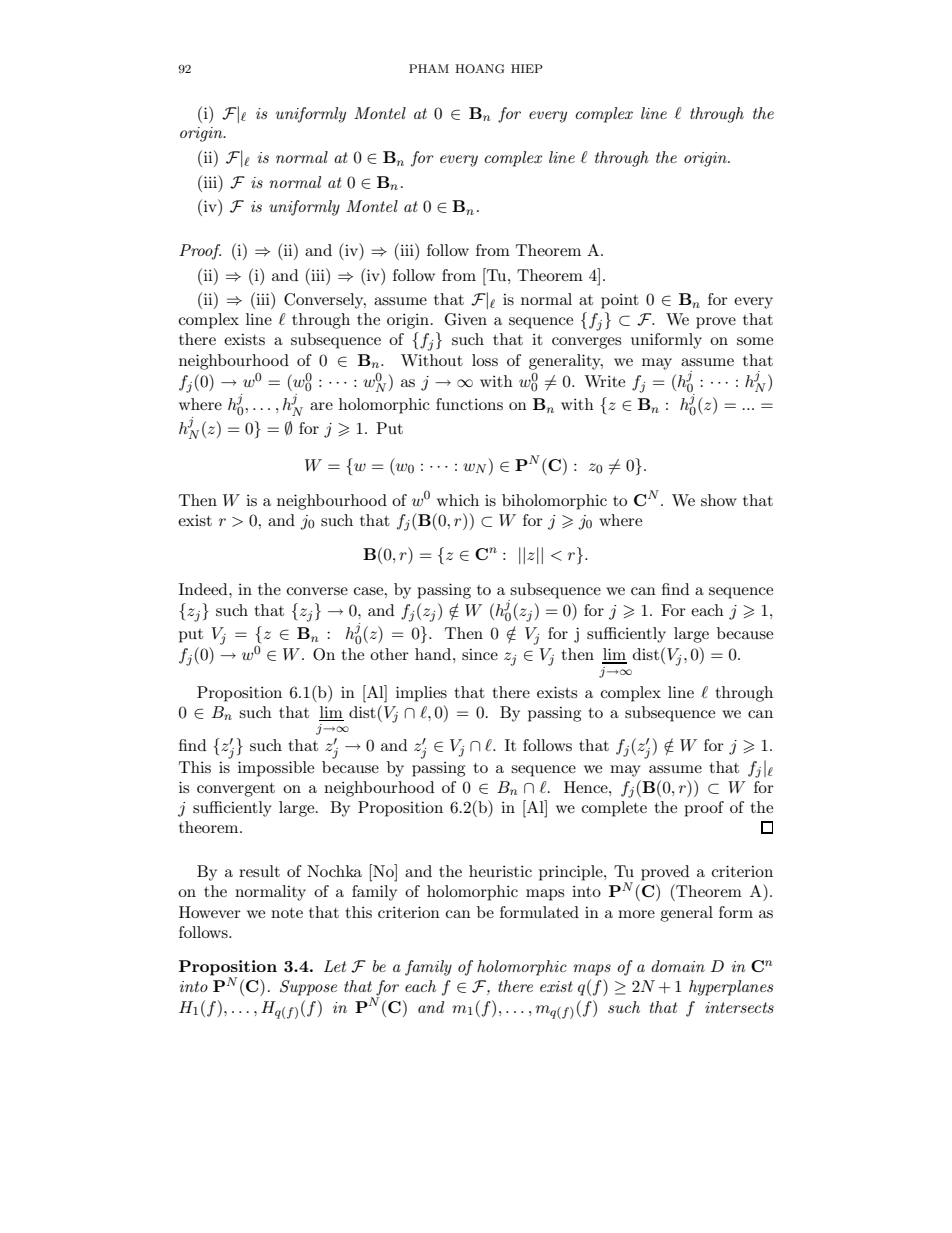 Image resolution: width=952 pixels, height=1233 pixels. I want to click on point, so click(620, 301).
